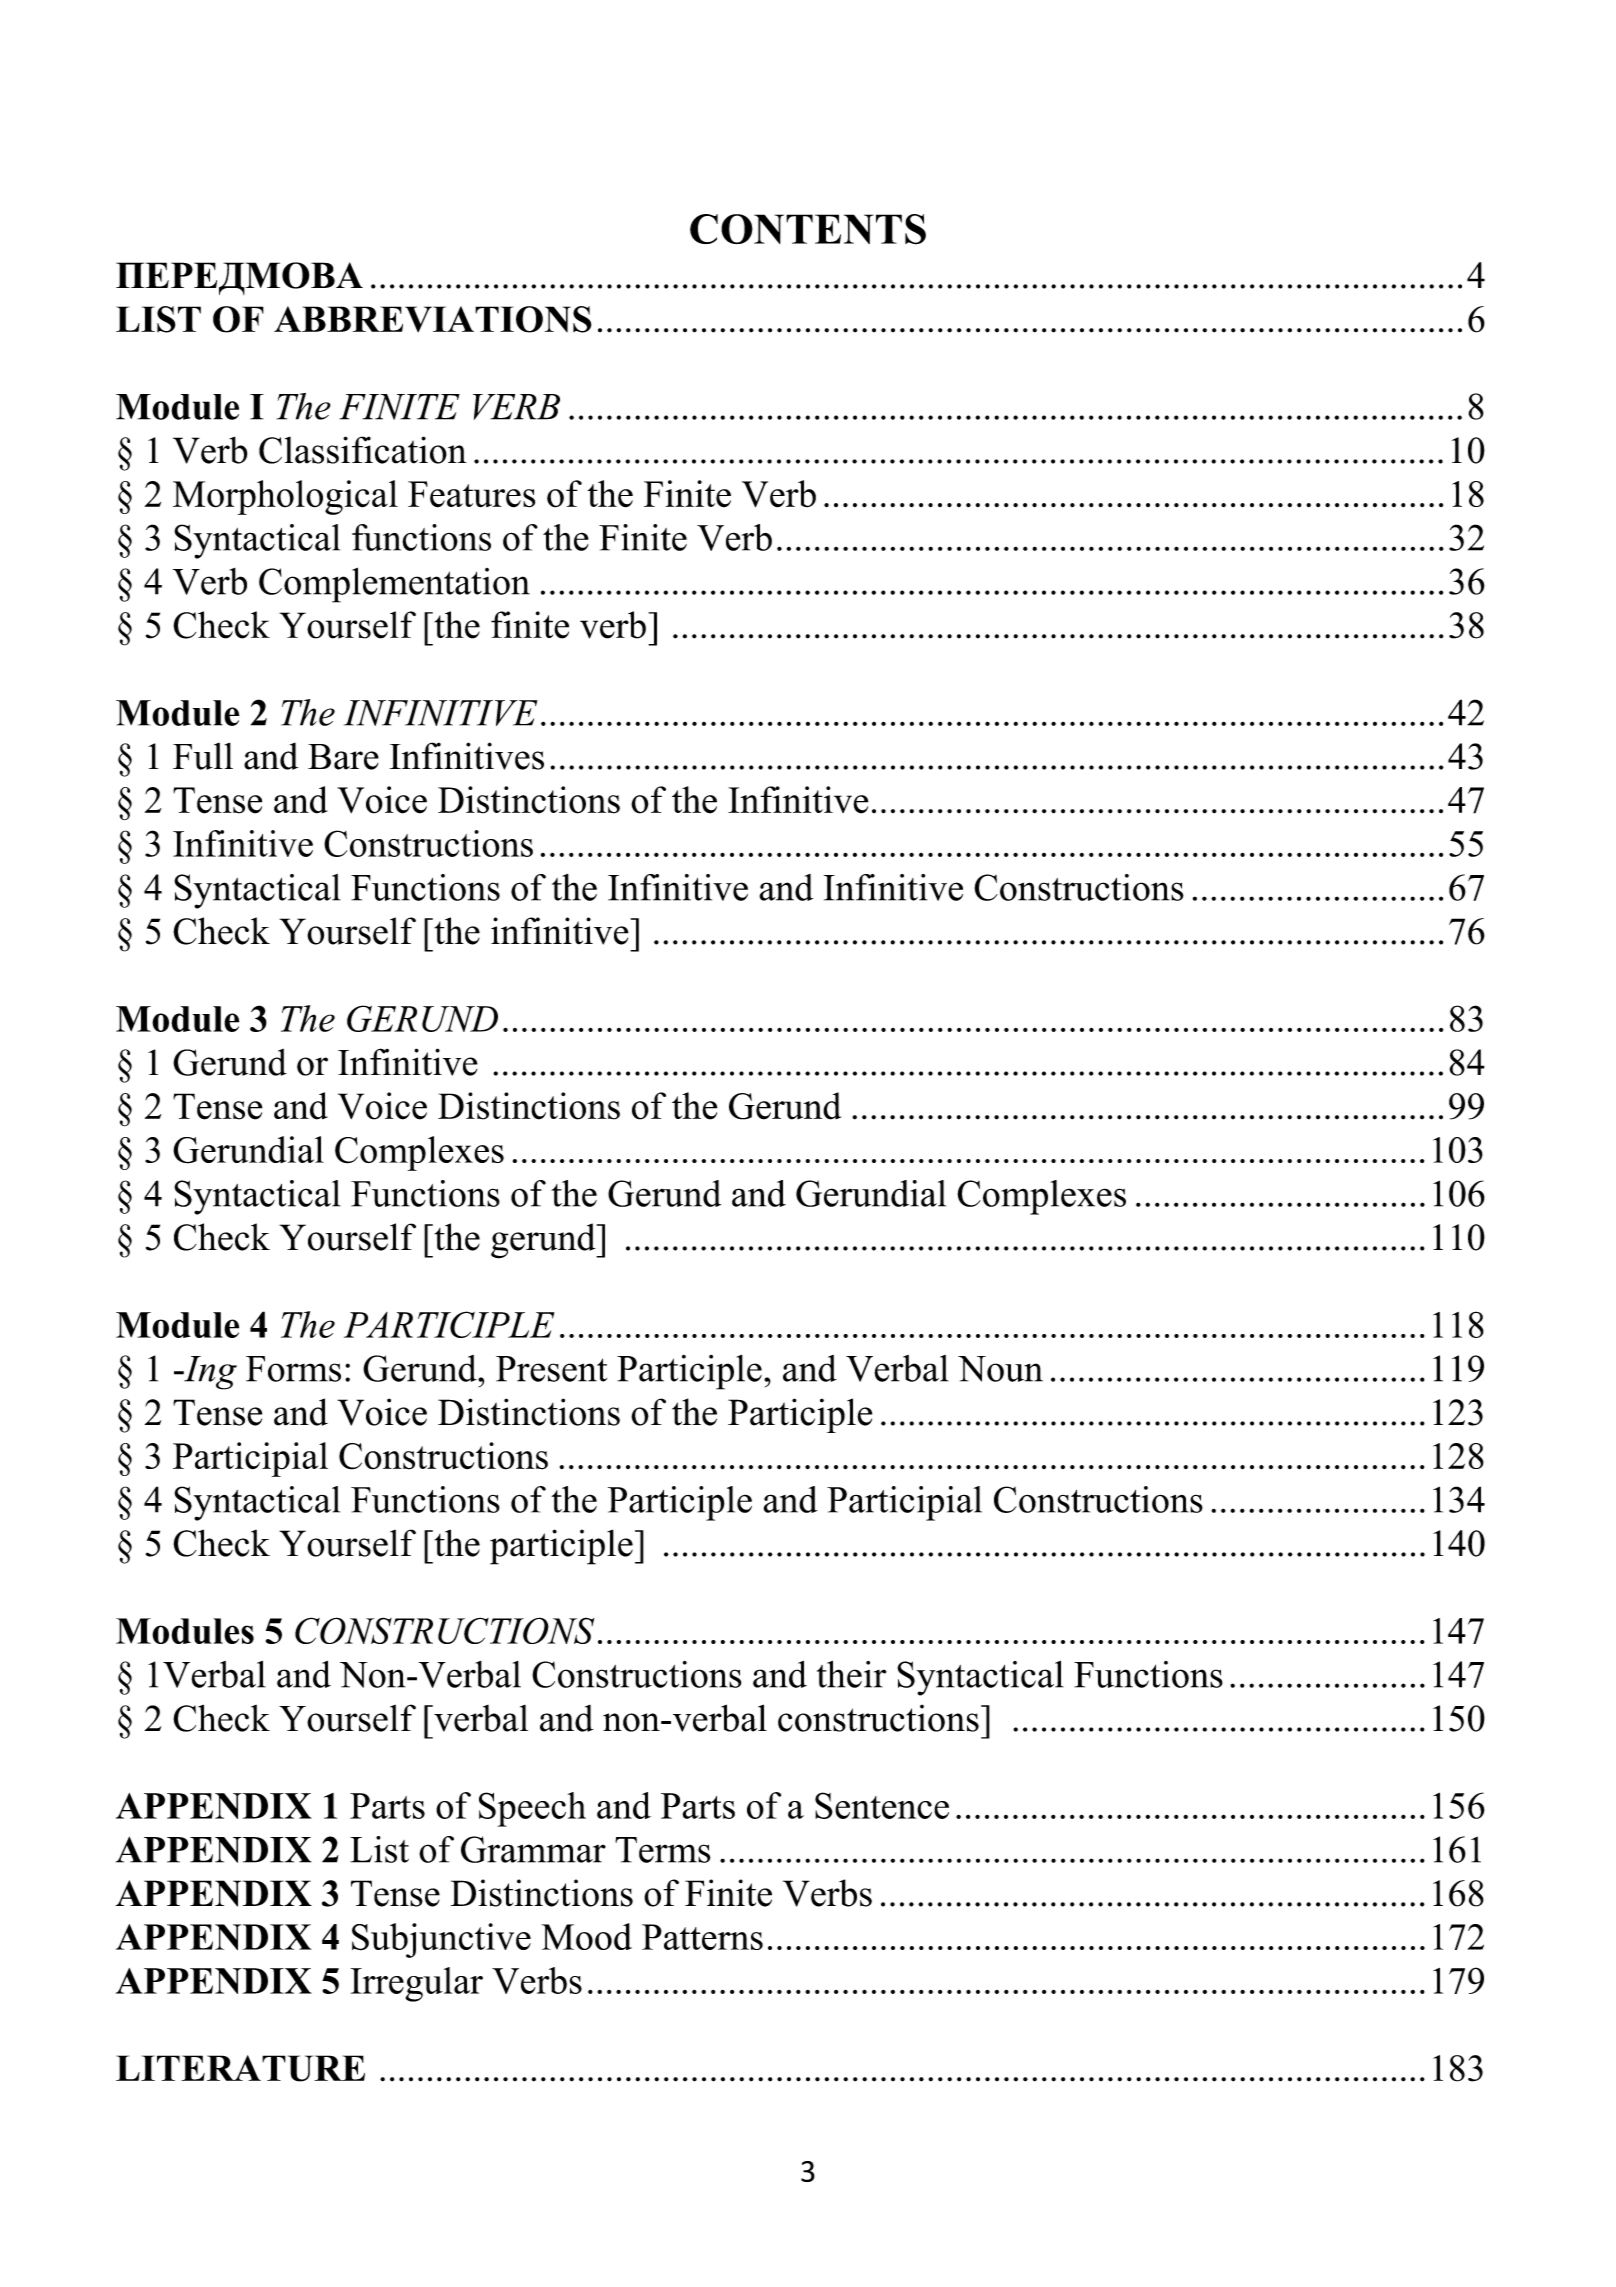 This page has height=2287, width=1616. I want to click on Features, so click(471, 494).
